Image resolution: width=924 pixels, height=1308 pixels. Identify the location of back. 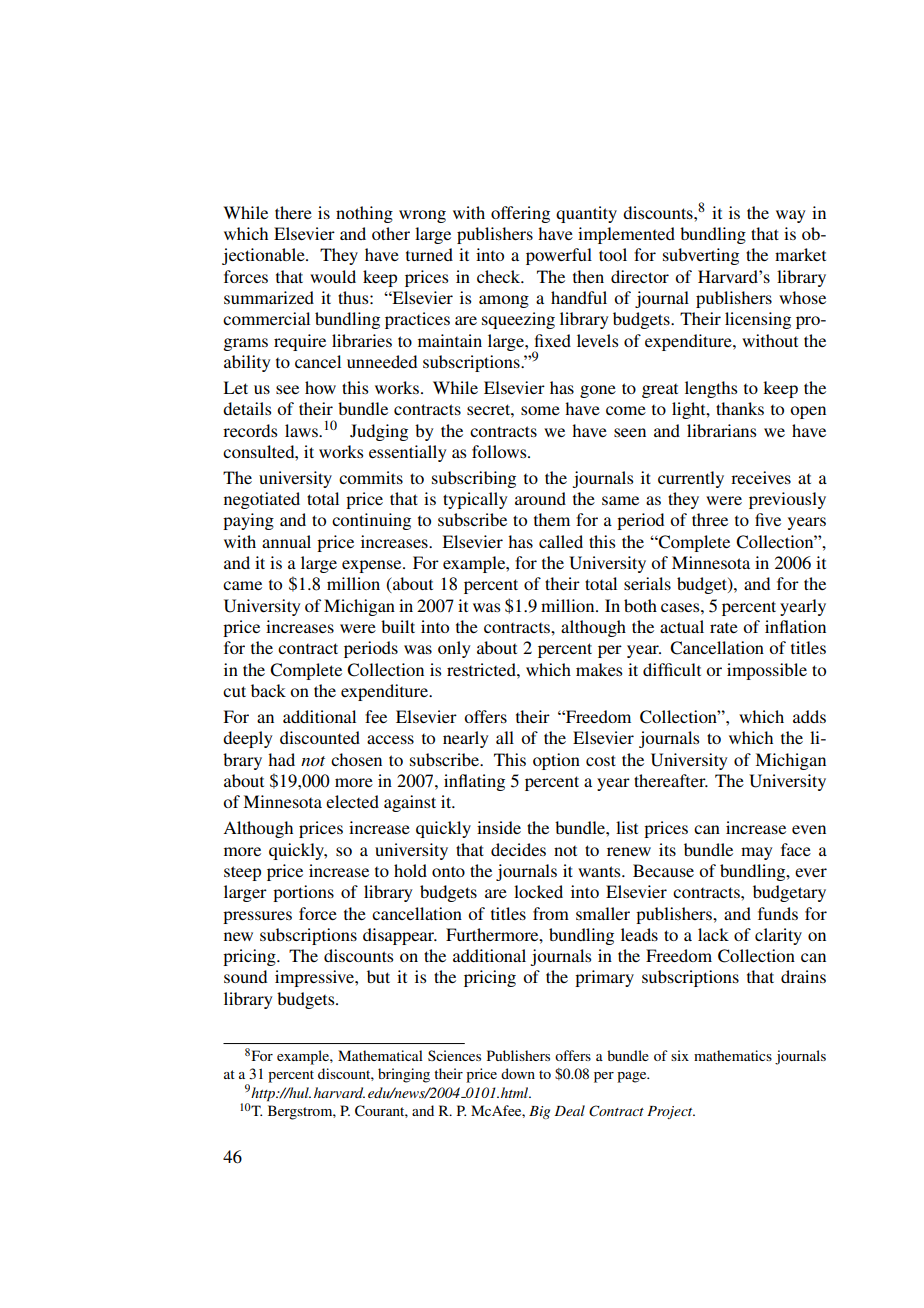
(268, 690).
